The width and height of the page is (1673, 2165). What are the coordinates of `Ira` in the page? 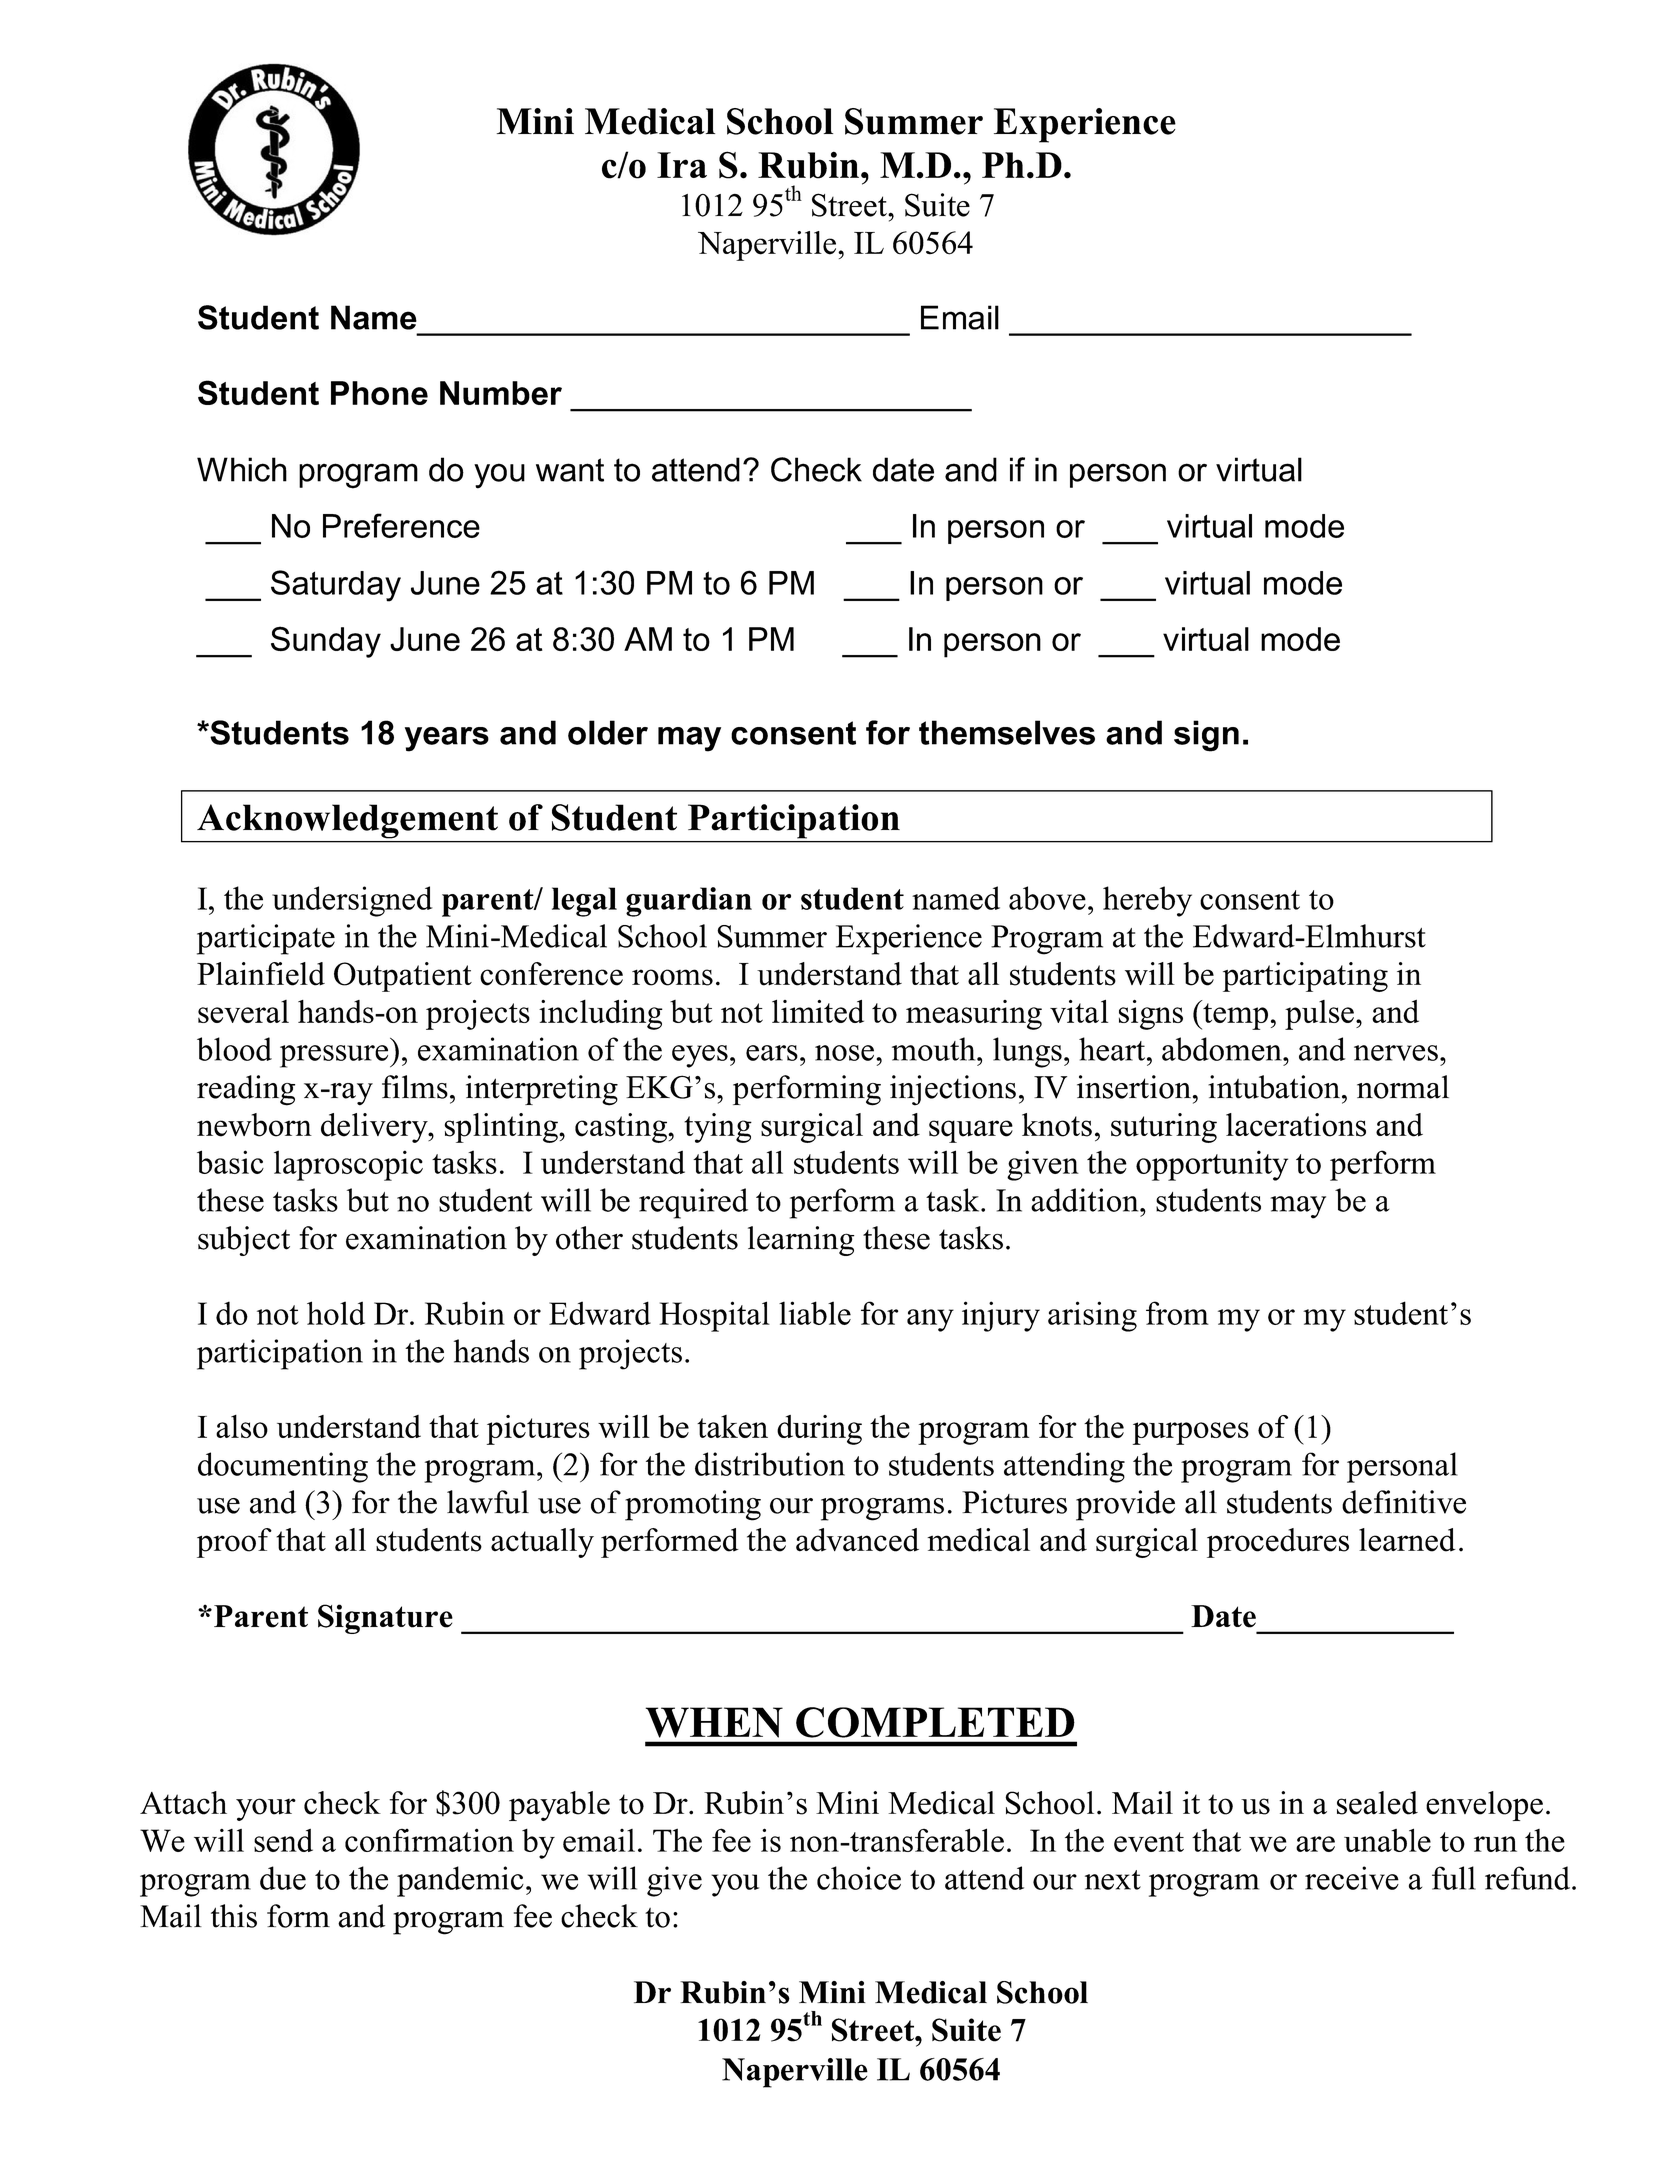 It's located at (682, 165).
